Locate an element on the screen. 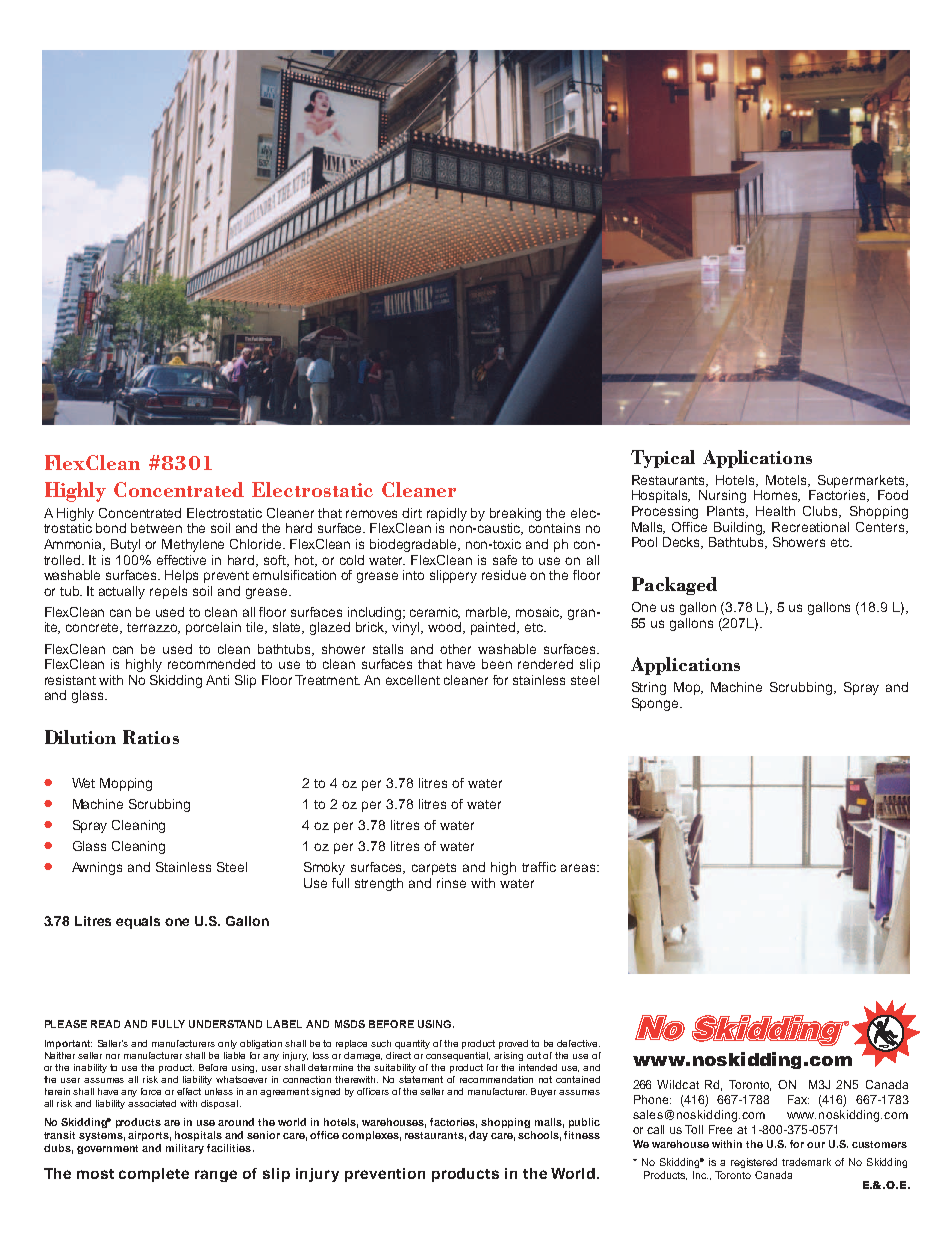  Motels is located at coordinates (787, 481).
